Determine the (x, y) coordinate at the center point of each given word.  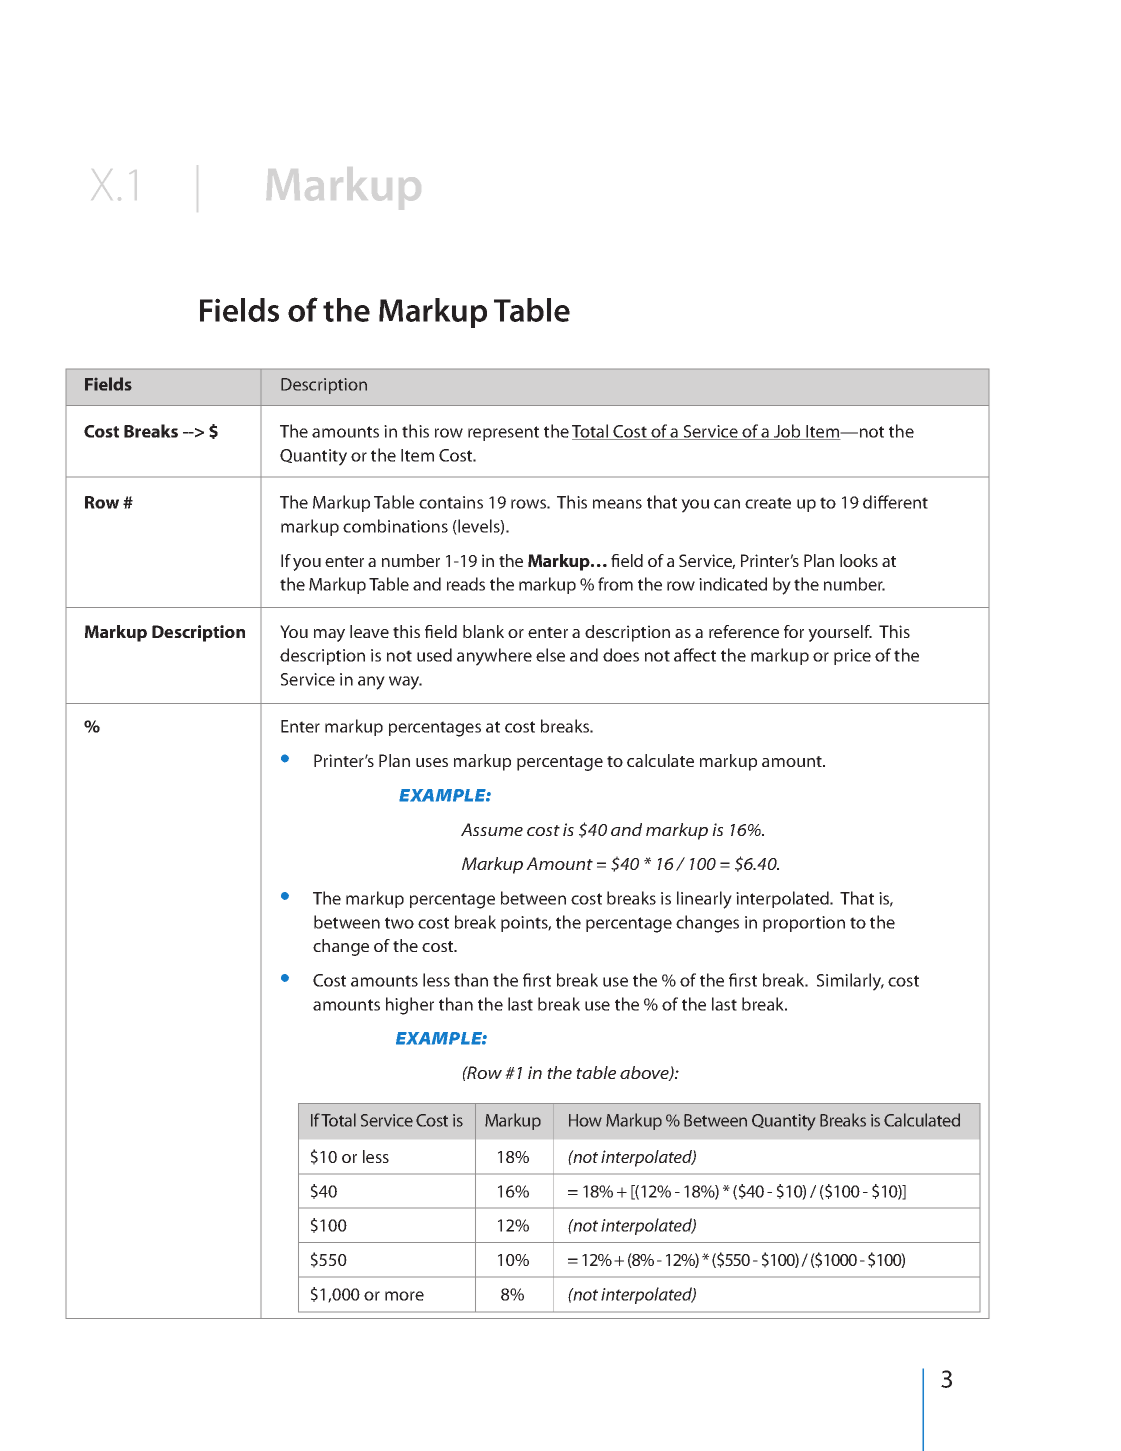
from (615, 584)
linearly (704, 900)
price (852, 657)
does (621, 655)
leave (369, 631)
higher (410, 1006)
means (617, 504)
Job (787, 432)
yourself (840, 633)
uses (432, 762)
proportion (804, 924)
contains (451, 502)
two (399, 923)
